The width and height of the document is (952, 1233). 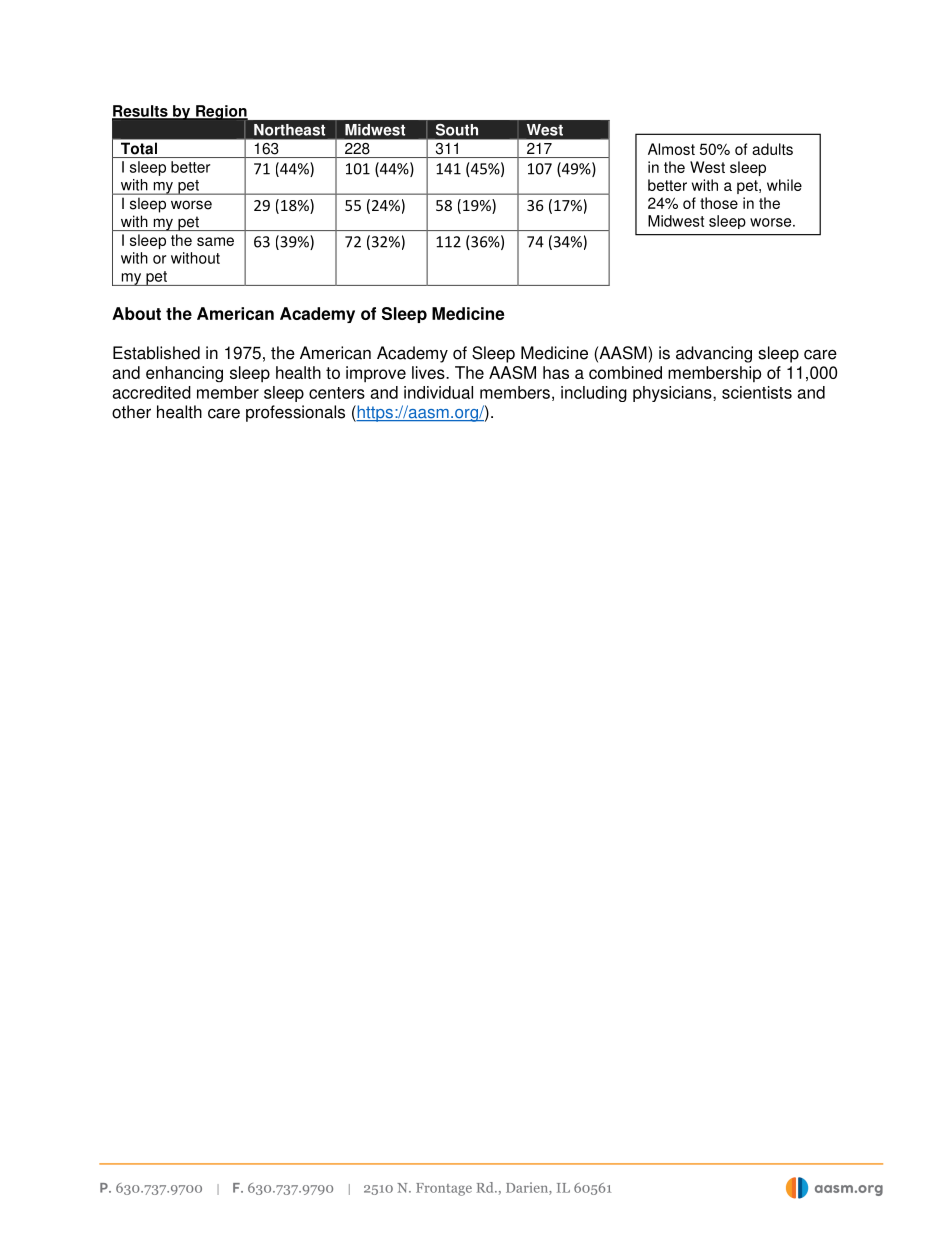 What do you see at coordinates (131, 412) in the document?
I see `other` at bounding box center [131, 412].
